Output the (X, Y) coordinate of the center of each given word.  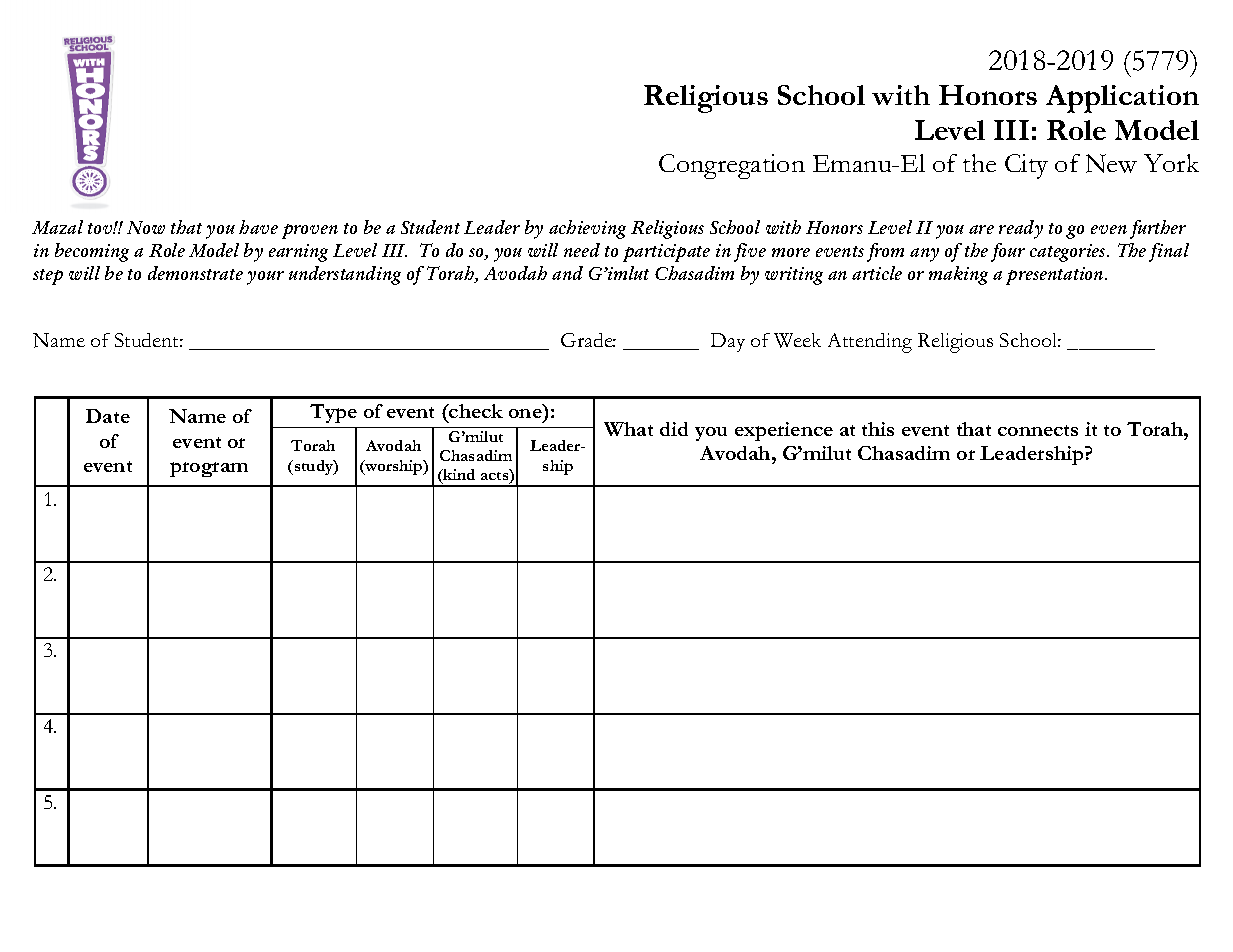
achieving (587, 229)
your (265, 278)
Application (1122, 99)
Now (146, 227)
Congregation (732, 166)
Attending (870, 343)
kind (458, 476)
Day (728, 342)
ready (1021, 229)
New (1111, 163)
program (209, 469)
